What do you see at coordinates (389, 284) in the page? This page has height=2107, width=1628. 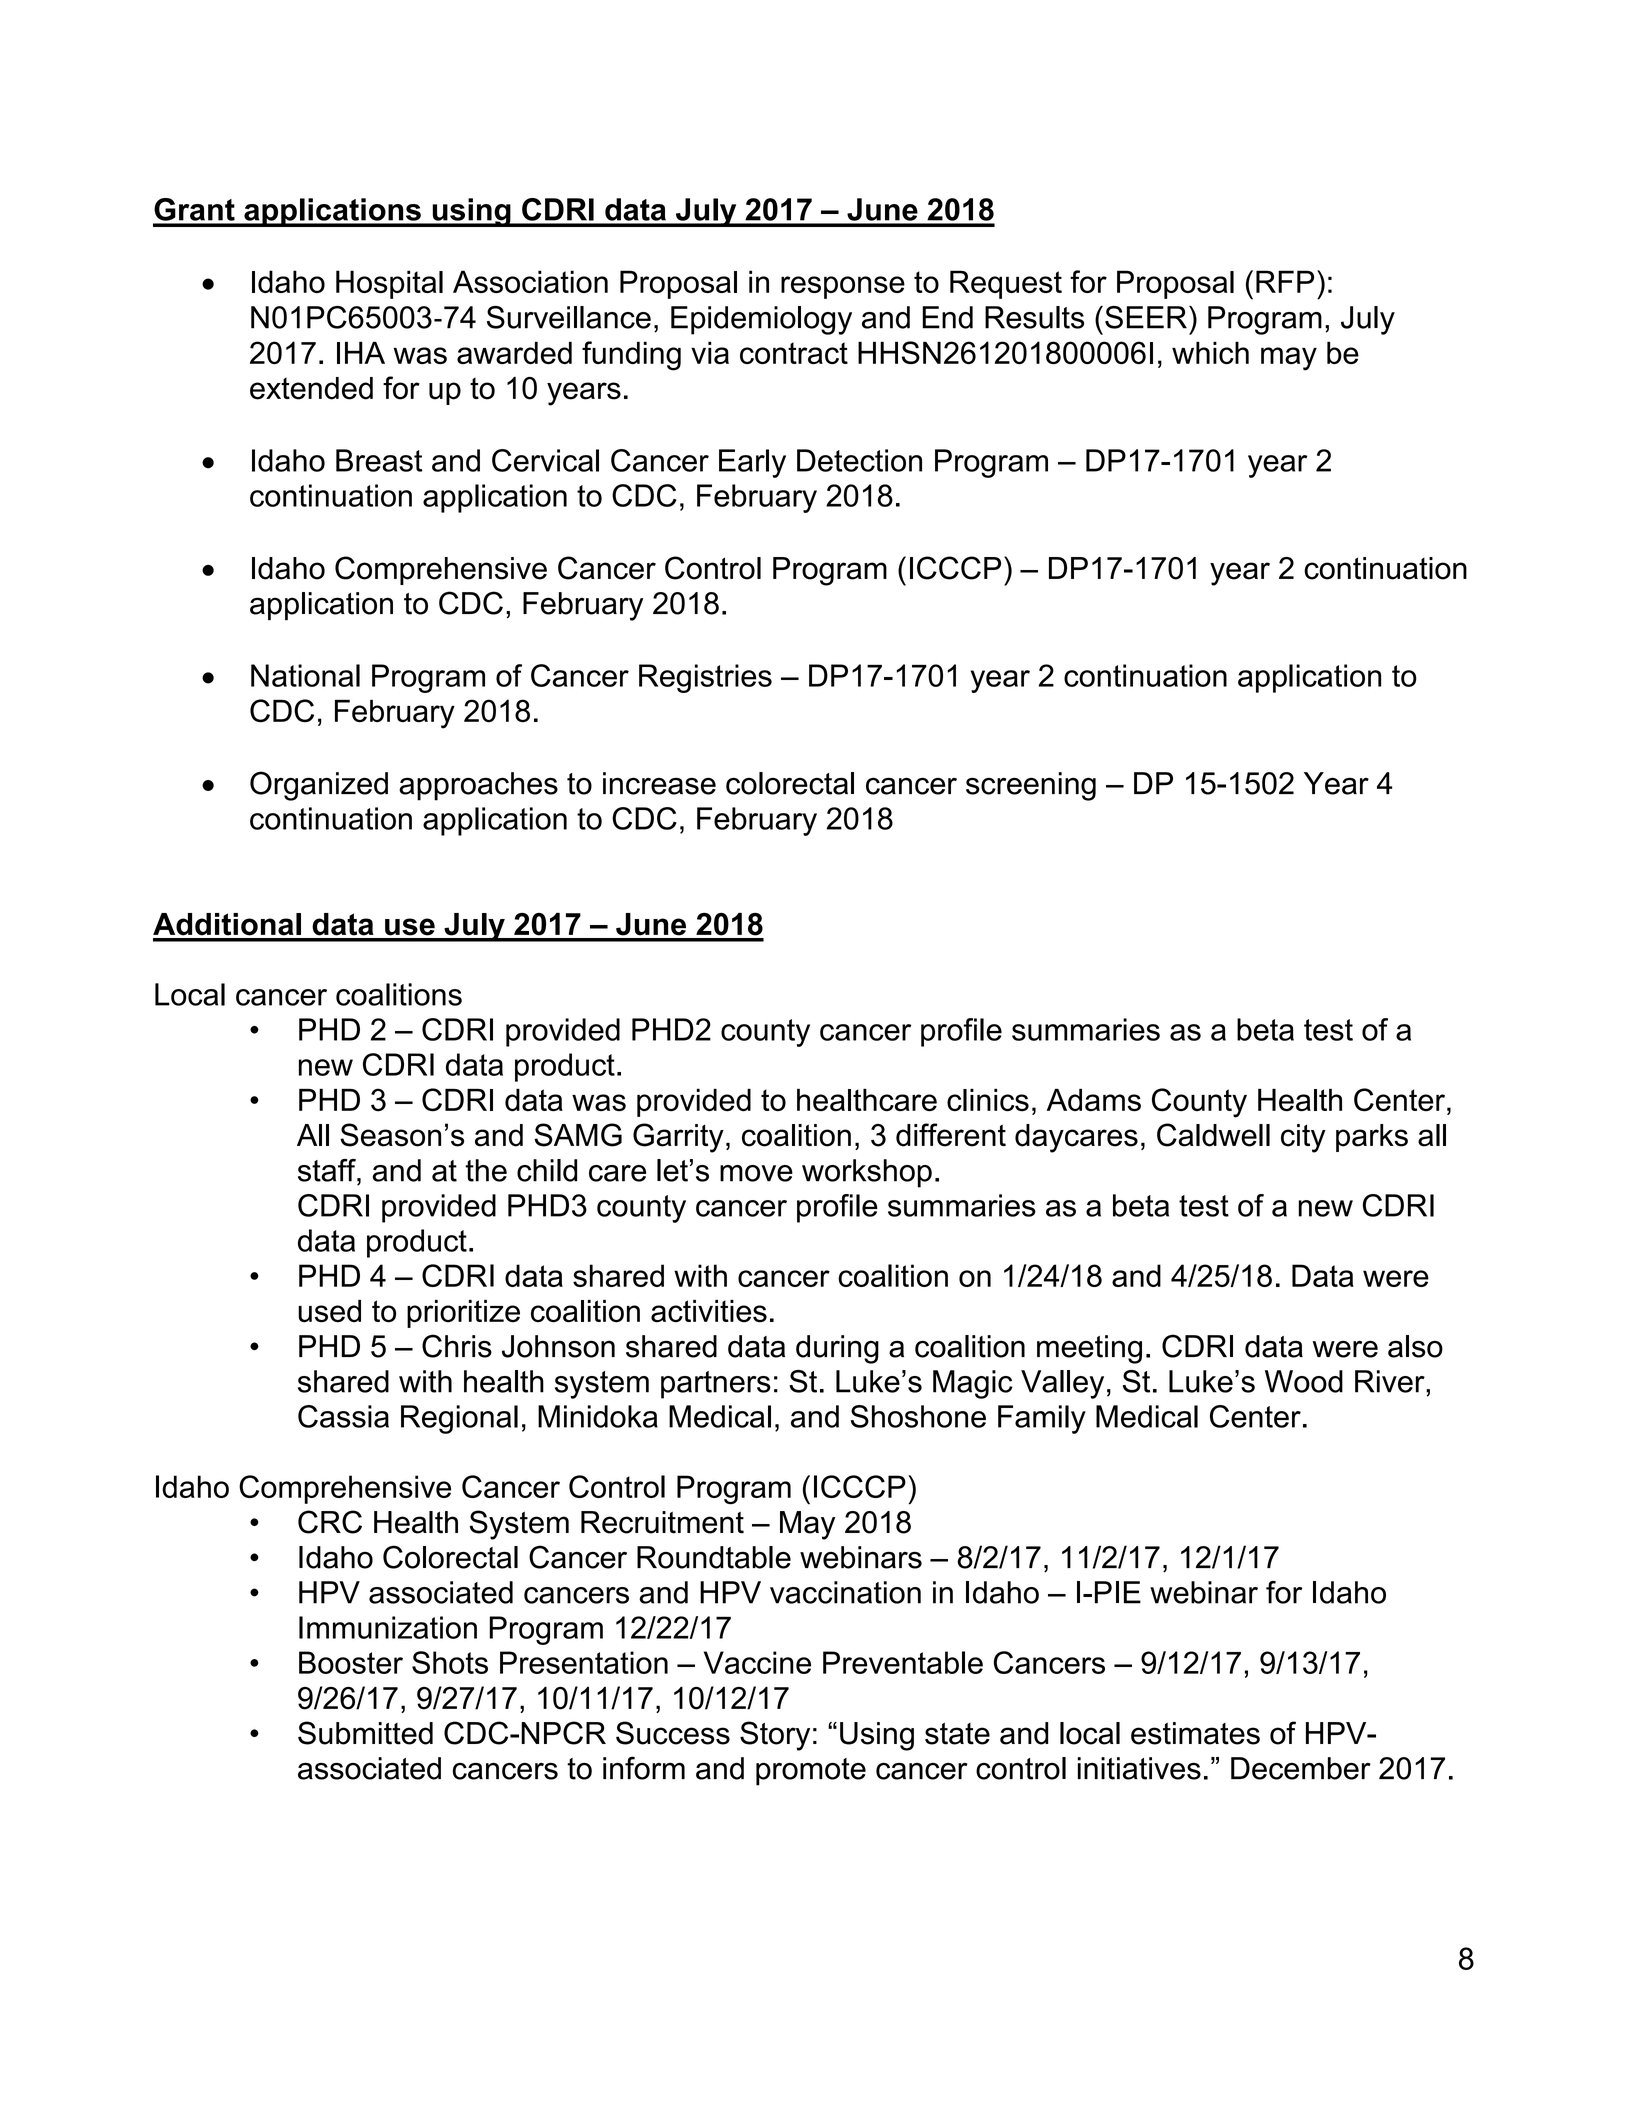 I see `Hospital` at bounding box center [389, 284].
